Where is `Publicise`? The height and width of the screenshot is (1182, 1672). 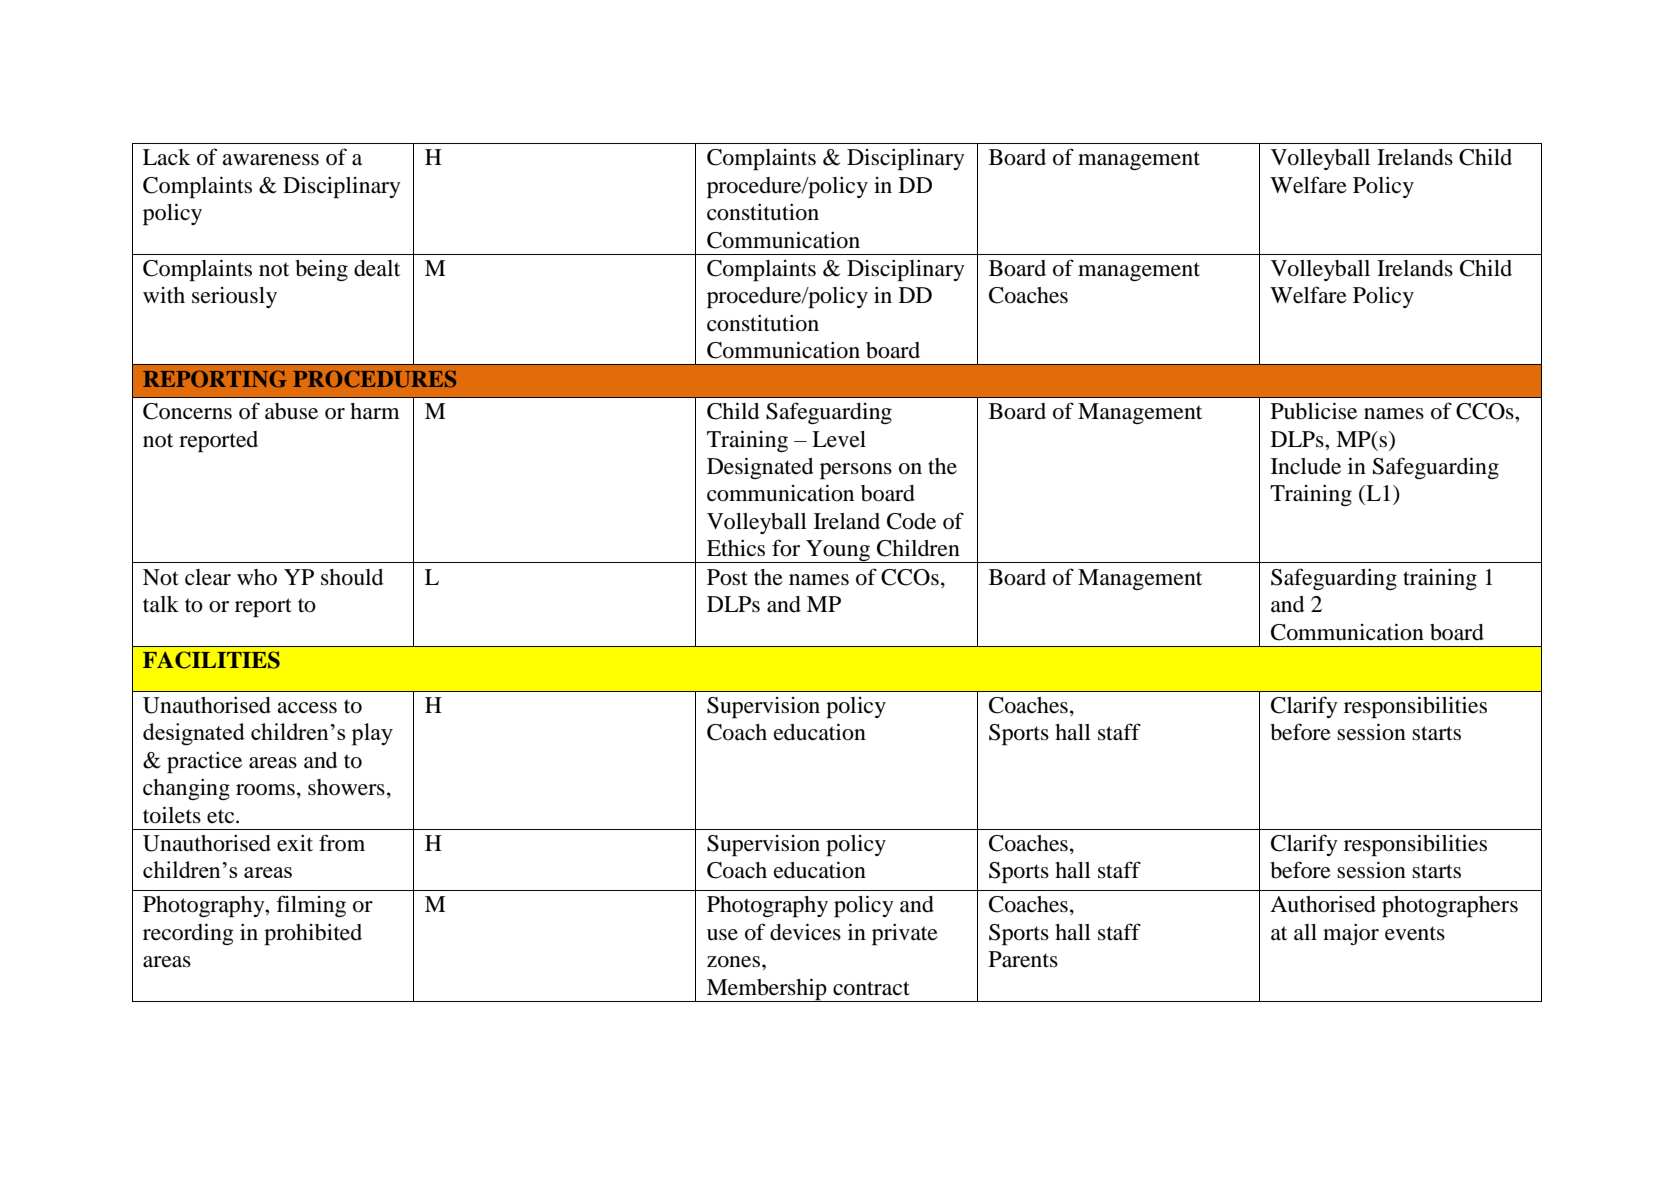
Publicise is located at coordinates (1314, 411).
